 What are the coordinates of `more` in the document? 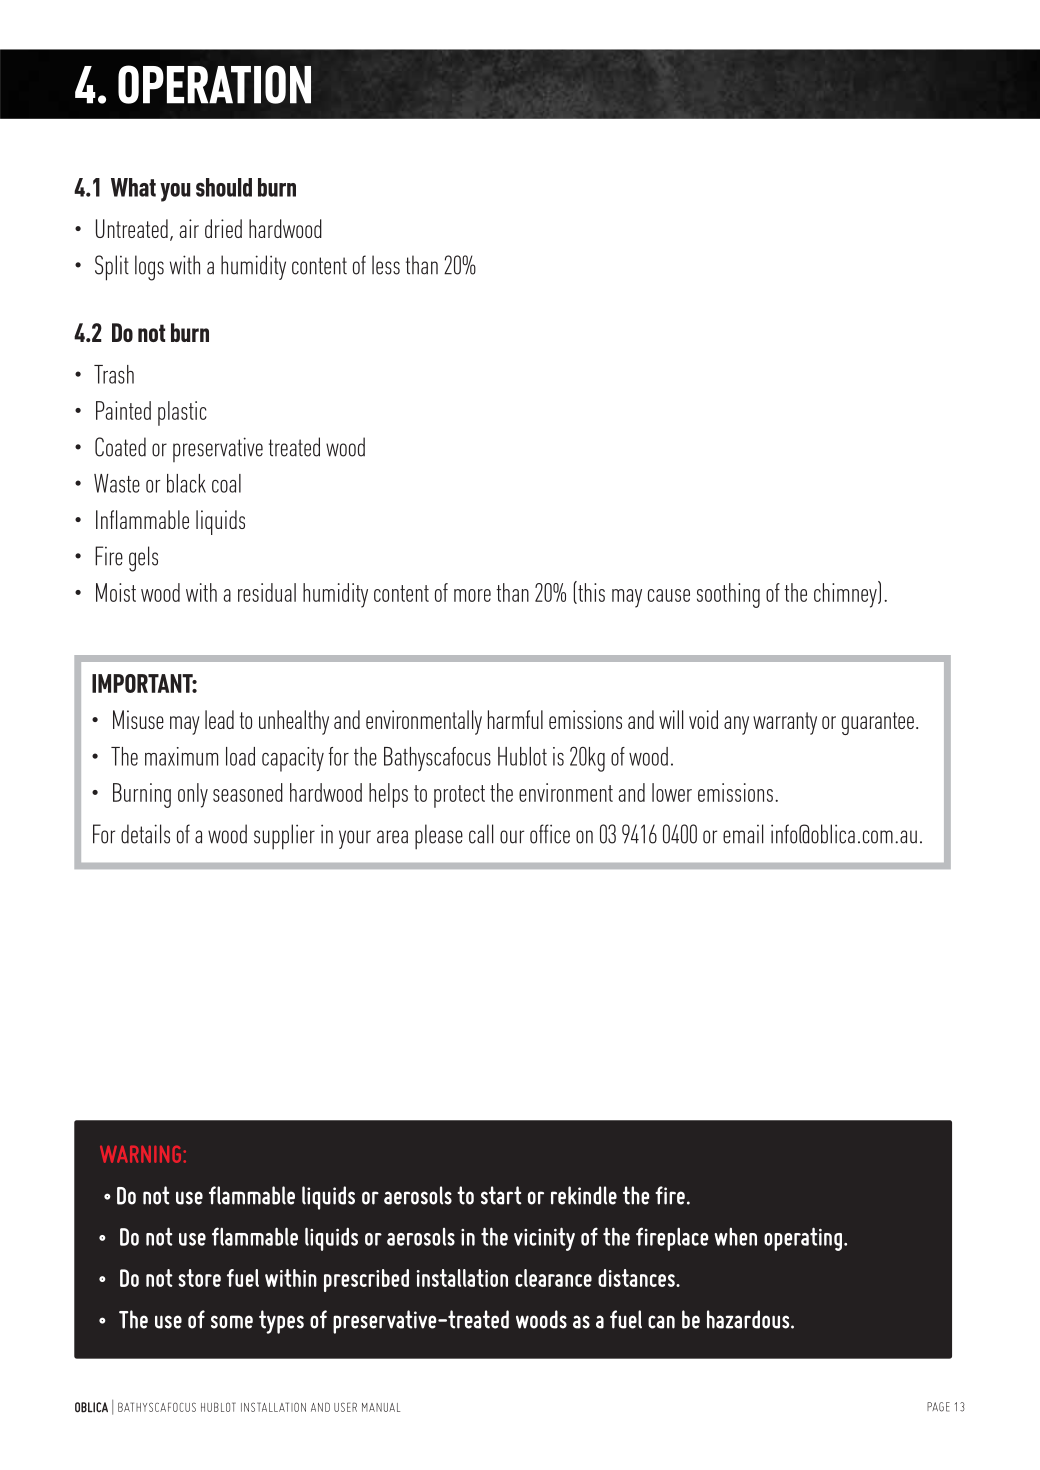 It's located at (472, 595).
